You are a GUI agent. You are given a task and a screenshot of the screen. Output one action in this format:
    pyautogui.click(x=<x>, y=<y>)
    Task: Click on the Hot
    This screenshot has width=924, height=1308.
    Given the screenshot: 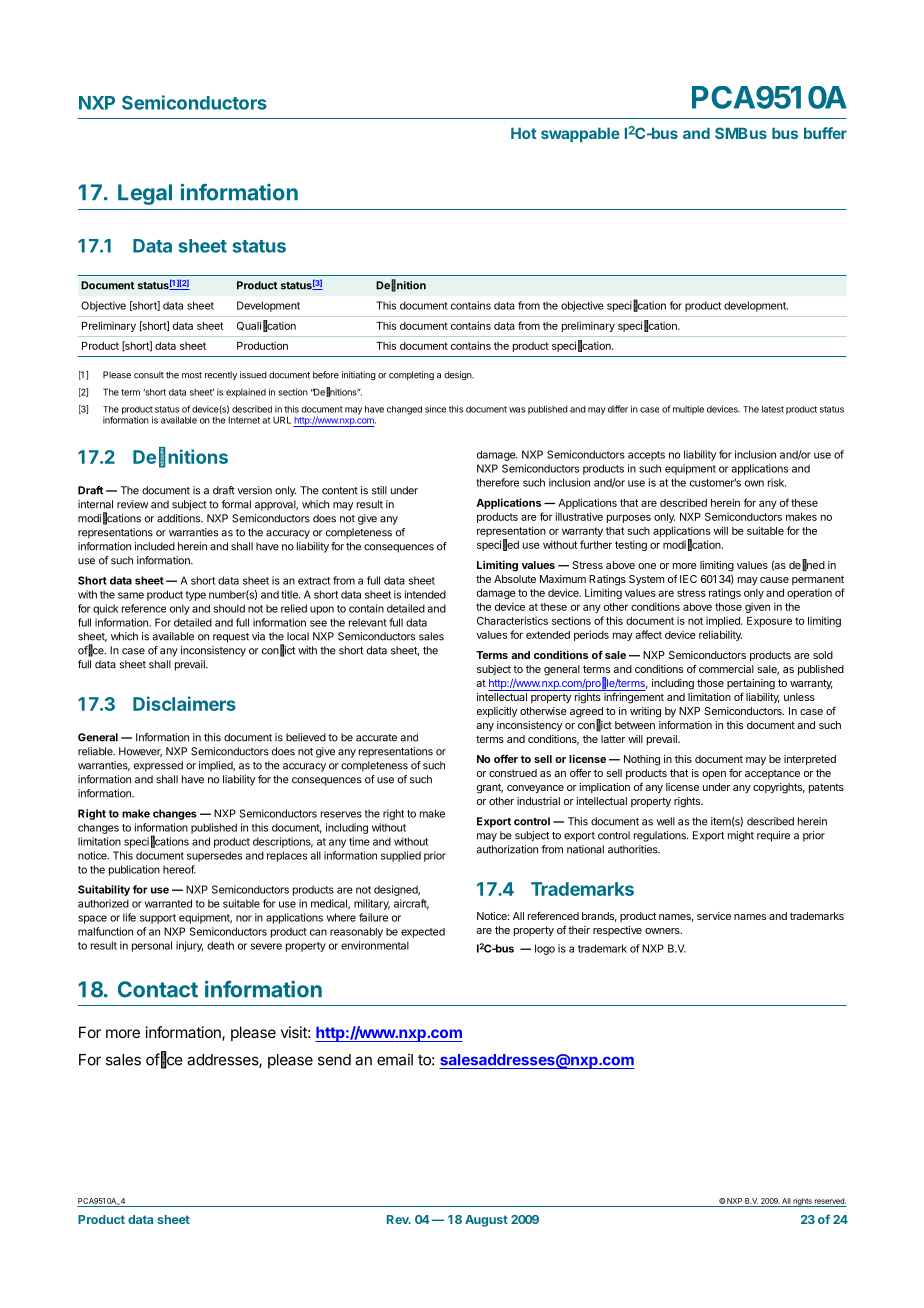 What is the action you would take?
    pyautogui.click(x=524, y=133)
